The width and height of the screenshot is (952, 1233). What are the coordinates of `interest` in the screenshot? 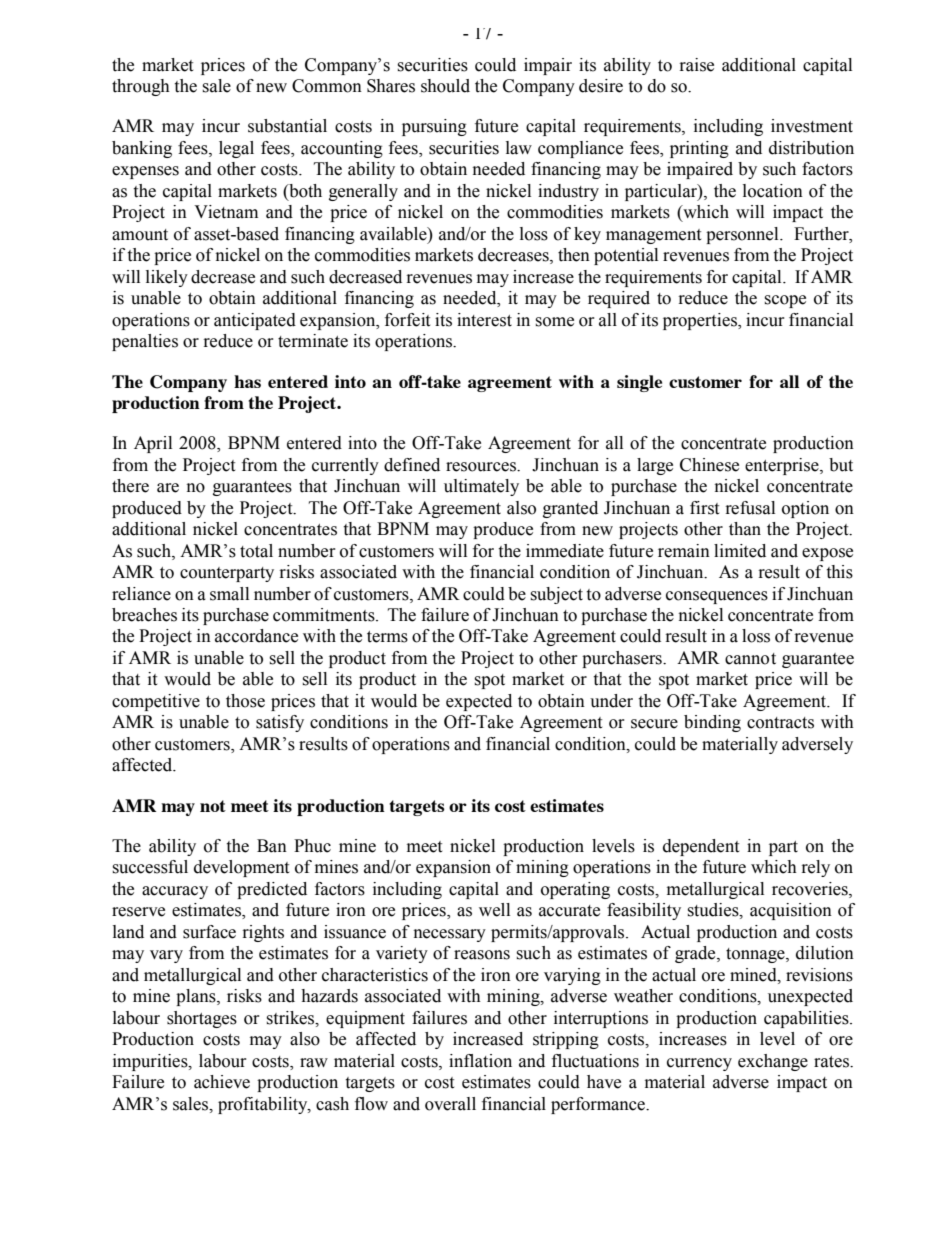 It's located at (484, 320).
